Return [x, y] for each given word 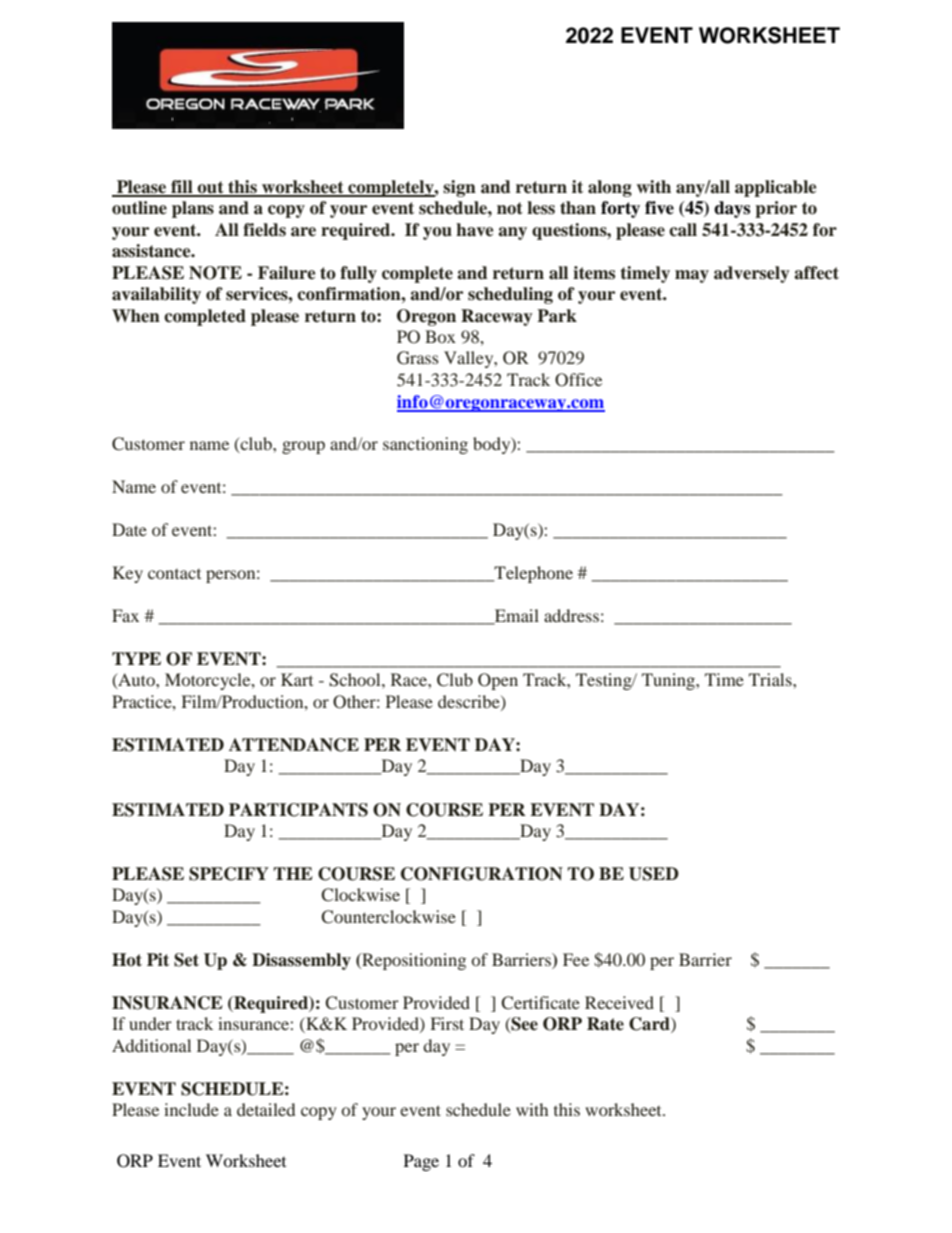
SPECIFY [229, 874]
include [191, 1109]
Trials [771, 679]
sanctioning [425, 445]
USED [654, 874]
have [475, 230]
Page [421, 1162]
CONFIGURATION [482, 874]
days [732, 209]
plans [193, 209]
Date [129, 529]
